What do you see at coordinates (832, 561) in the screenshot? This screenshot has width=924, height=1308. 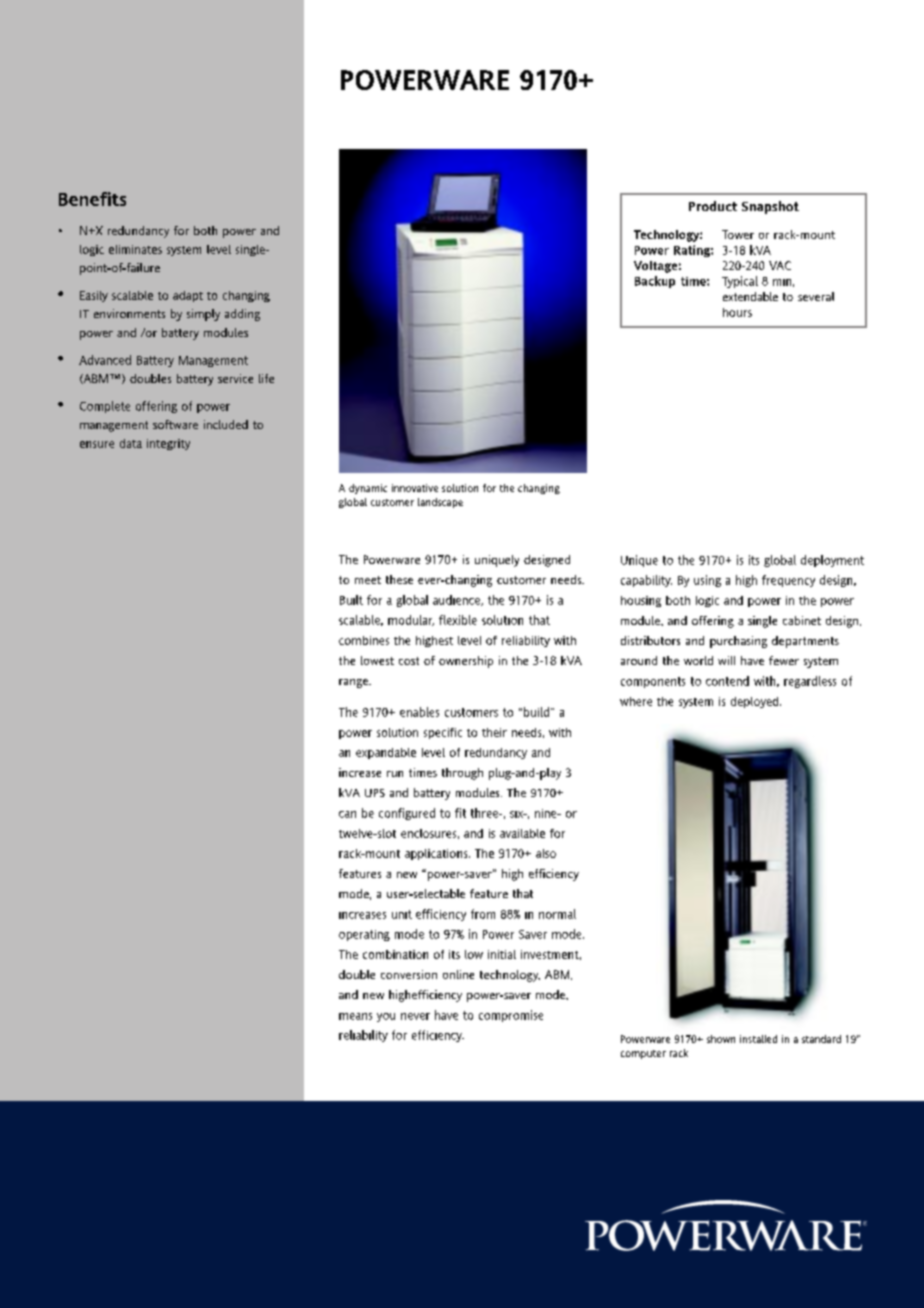 I see `deployment` at bounding box center [832, 561].
